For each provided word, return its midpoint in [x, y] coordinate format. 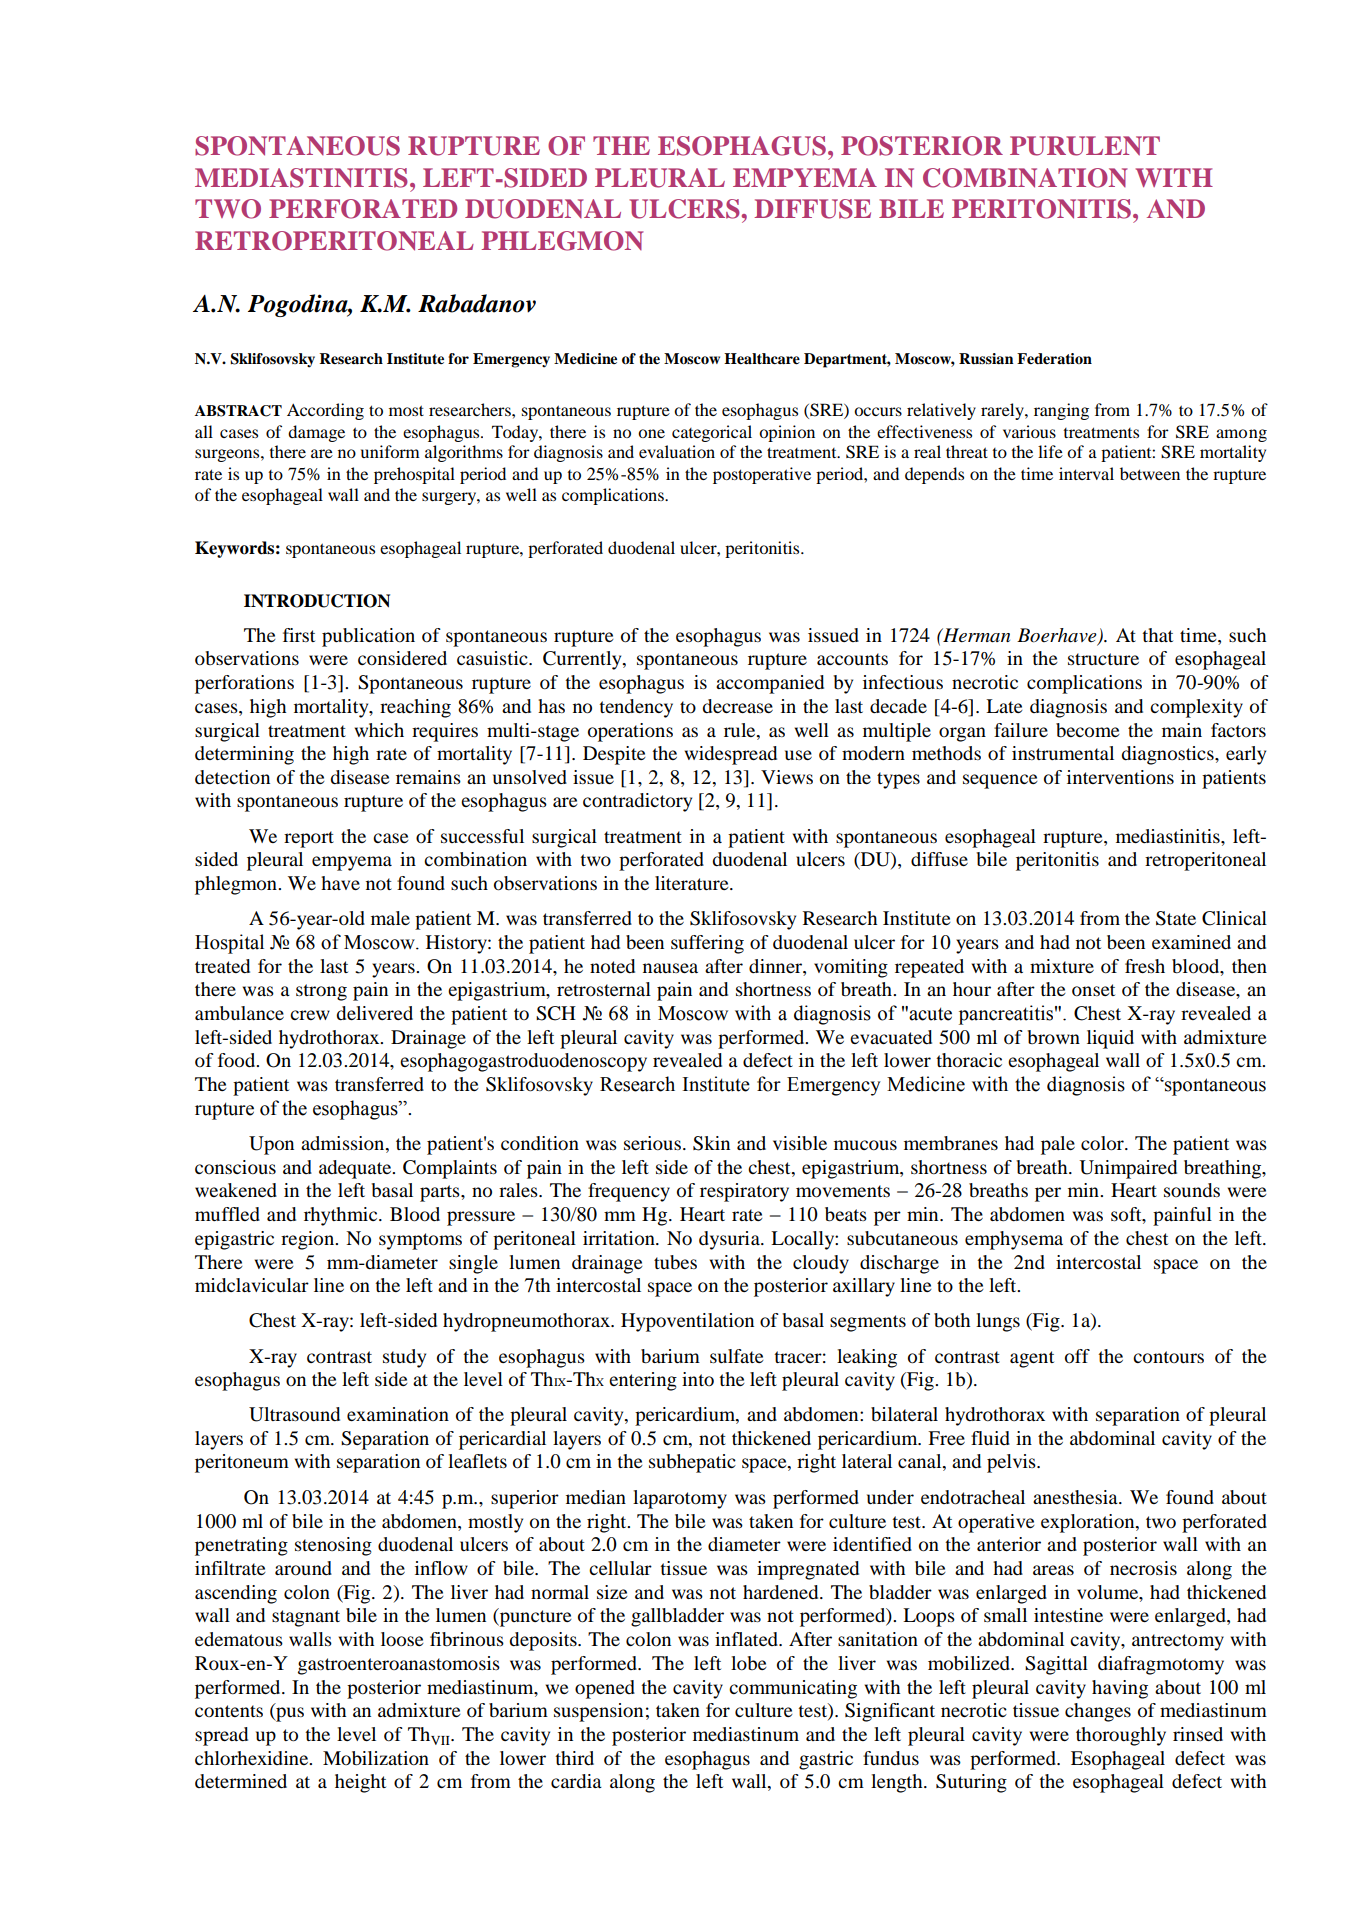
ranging [1061, 411]
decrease [737, 706]
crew [310, 1015]
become [1088, 730]
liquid [1110, 1039]
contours [1168, 1357]
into [698, 1379]
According [325, 411]
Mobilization [376, 1758]
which [379, 730]
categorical [712, 433]
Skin [711, 1143]
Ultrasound [294, 1414]
